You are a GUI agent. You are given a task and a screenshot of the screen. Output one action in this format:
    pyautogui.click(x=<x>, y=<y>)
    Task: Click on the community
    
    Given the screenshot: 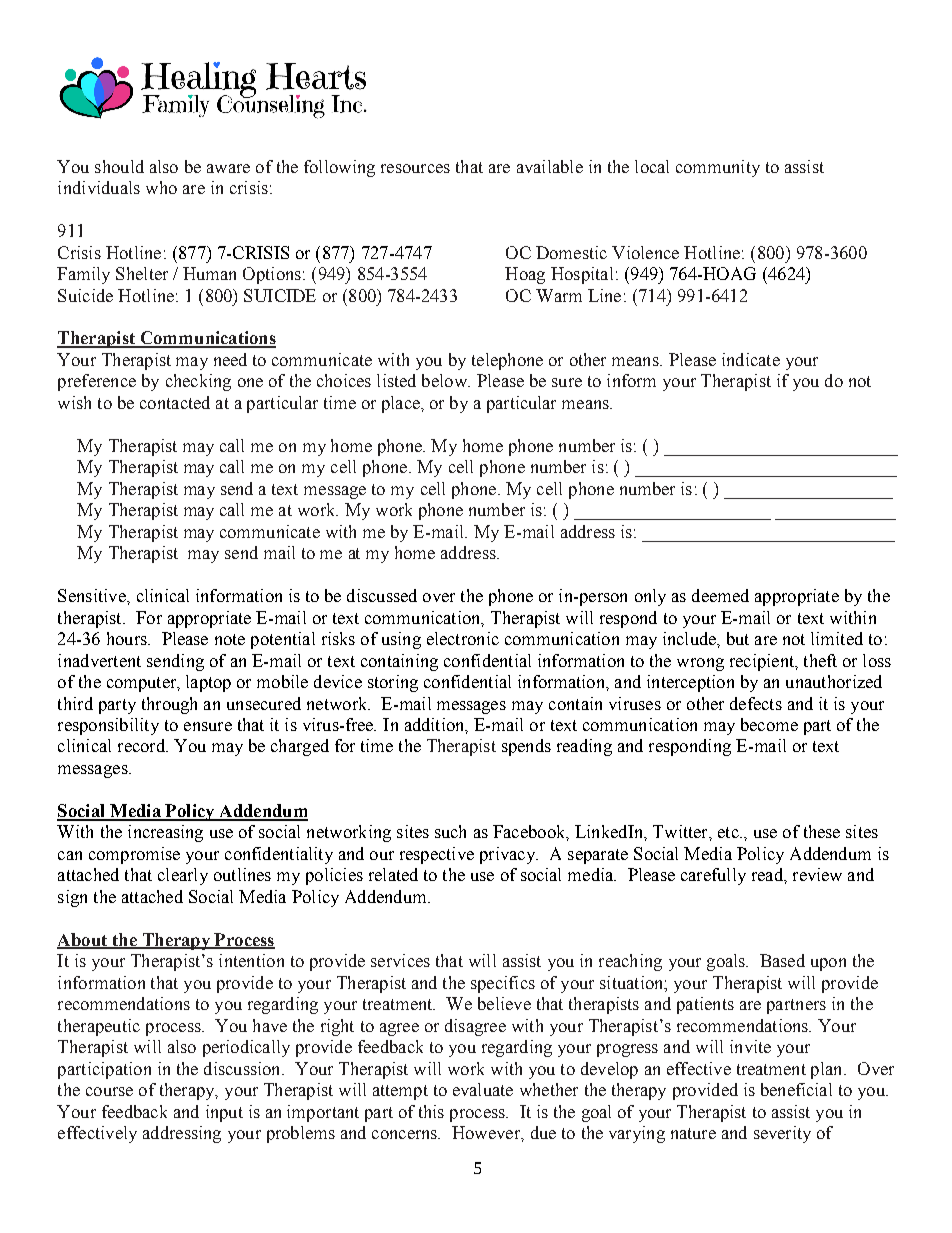 What is the action you would take?
    pyautogui.click(x=718, y=168)
